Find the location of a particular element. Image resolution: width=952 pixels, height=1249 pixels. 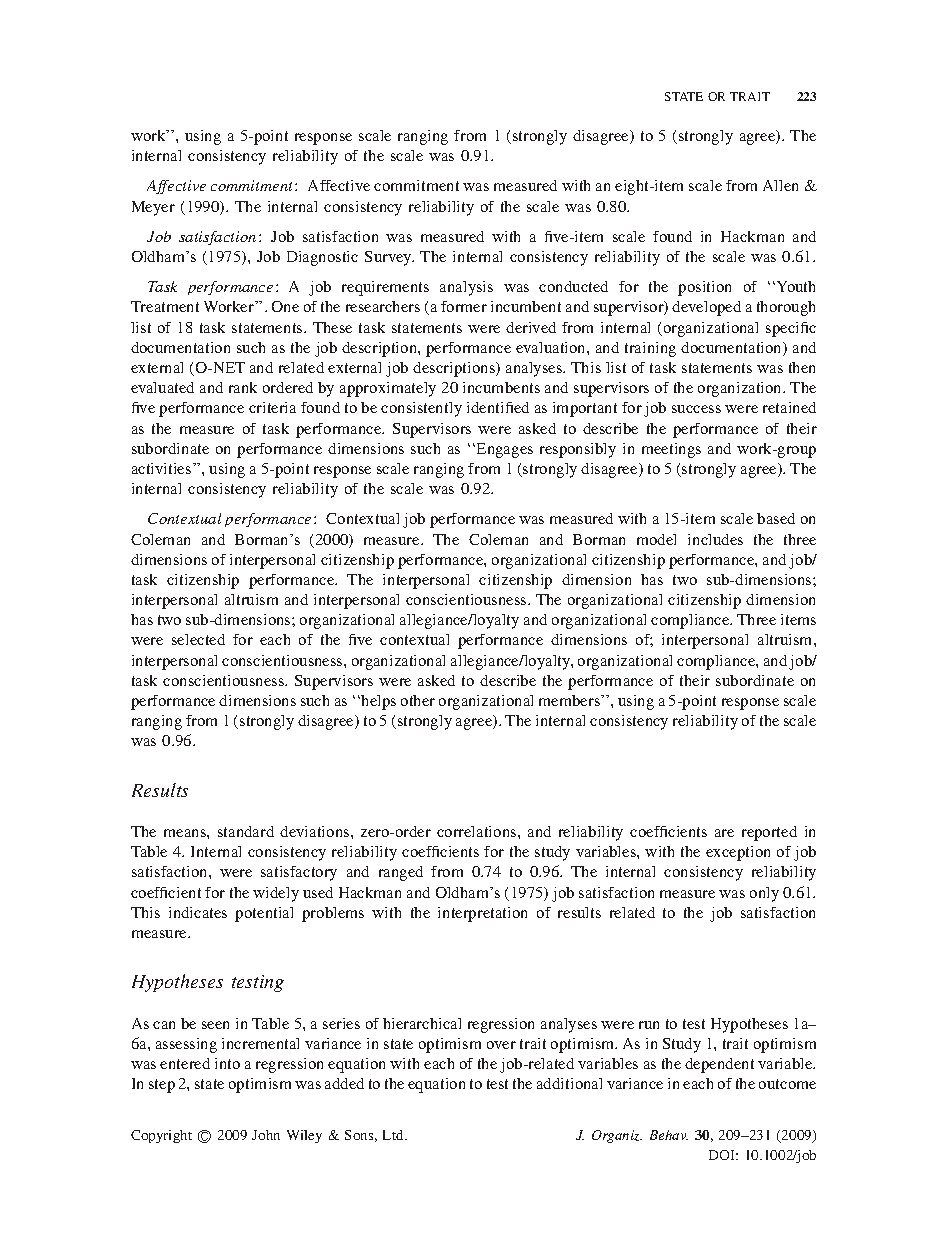

standard is located at coordinates (246, 831).
